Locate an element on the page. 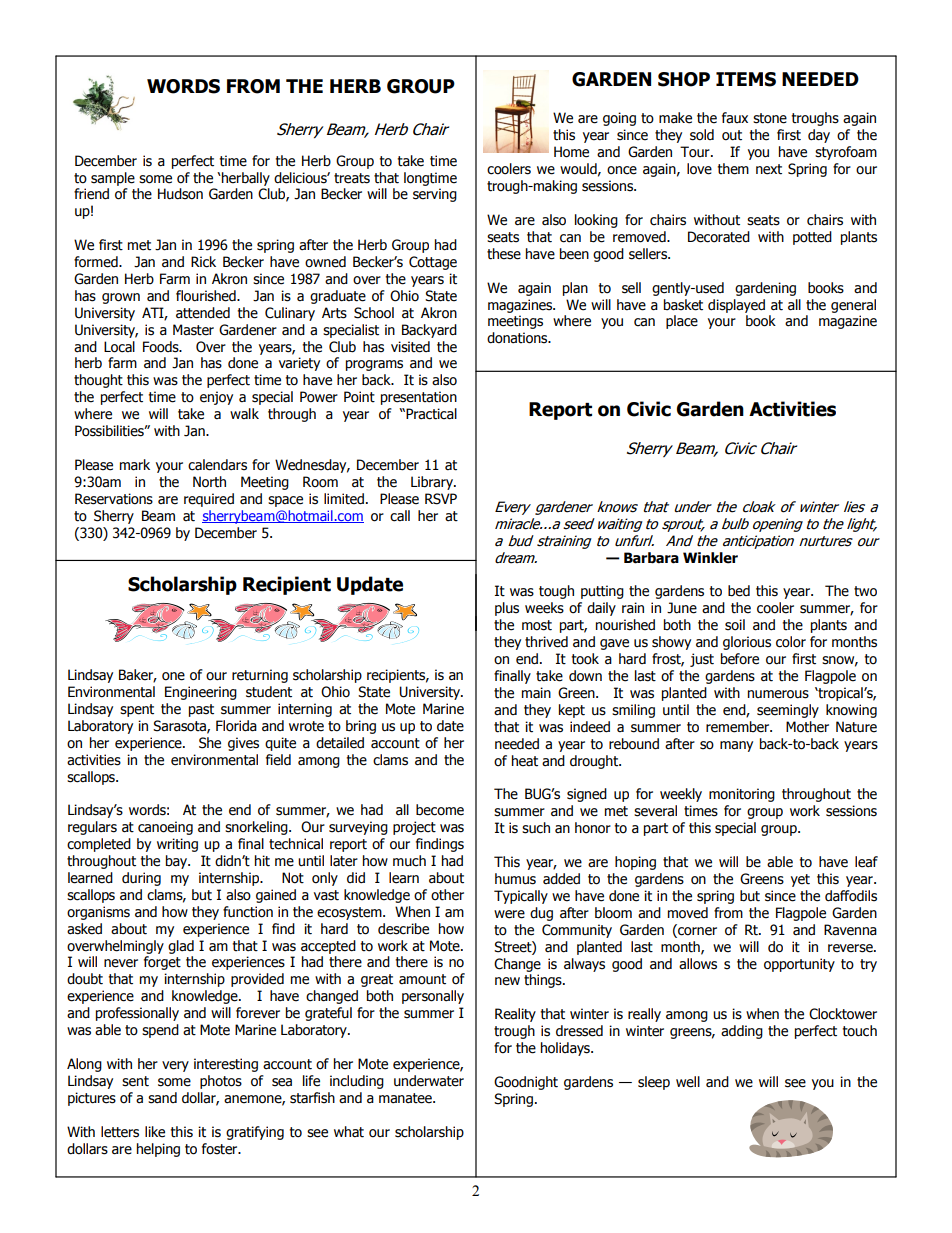  Home is located at coordinates (571, 152).
